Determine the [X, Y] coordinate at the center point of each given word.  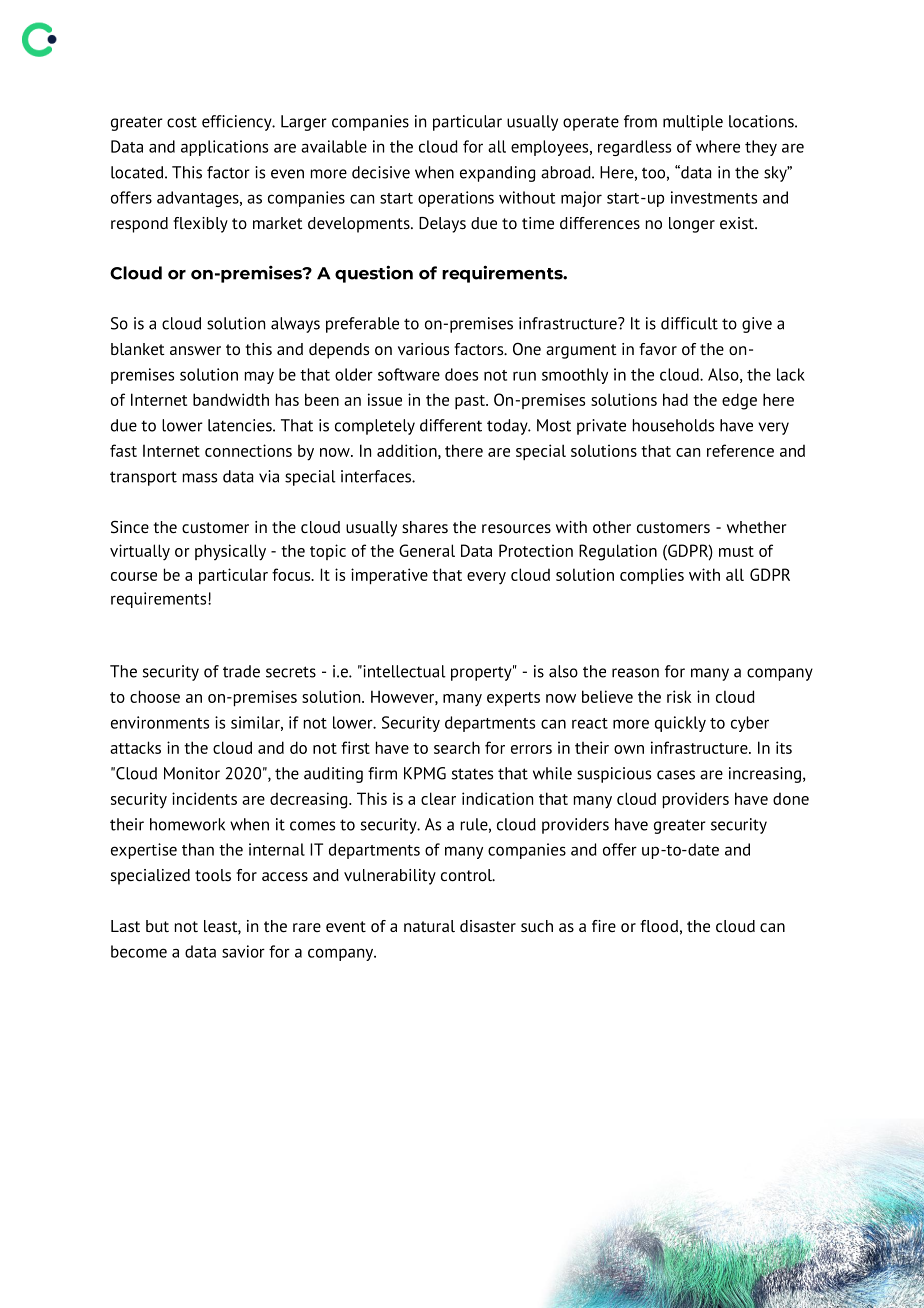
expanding [497, 174]
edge [739, 401]
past [471, 402]
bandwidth [231, 399]
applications [224, 148]
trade [241, 671]
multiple [693, 123]
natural [429, 926]
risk [679, 696]
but [157, 926]
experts [513, 699]
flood [659, 926]
